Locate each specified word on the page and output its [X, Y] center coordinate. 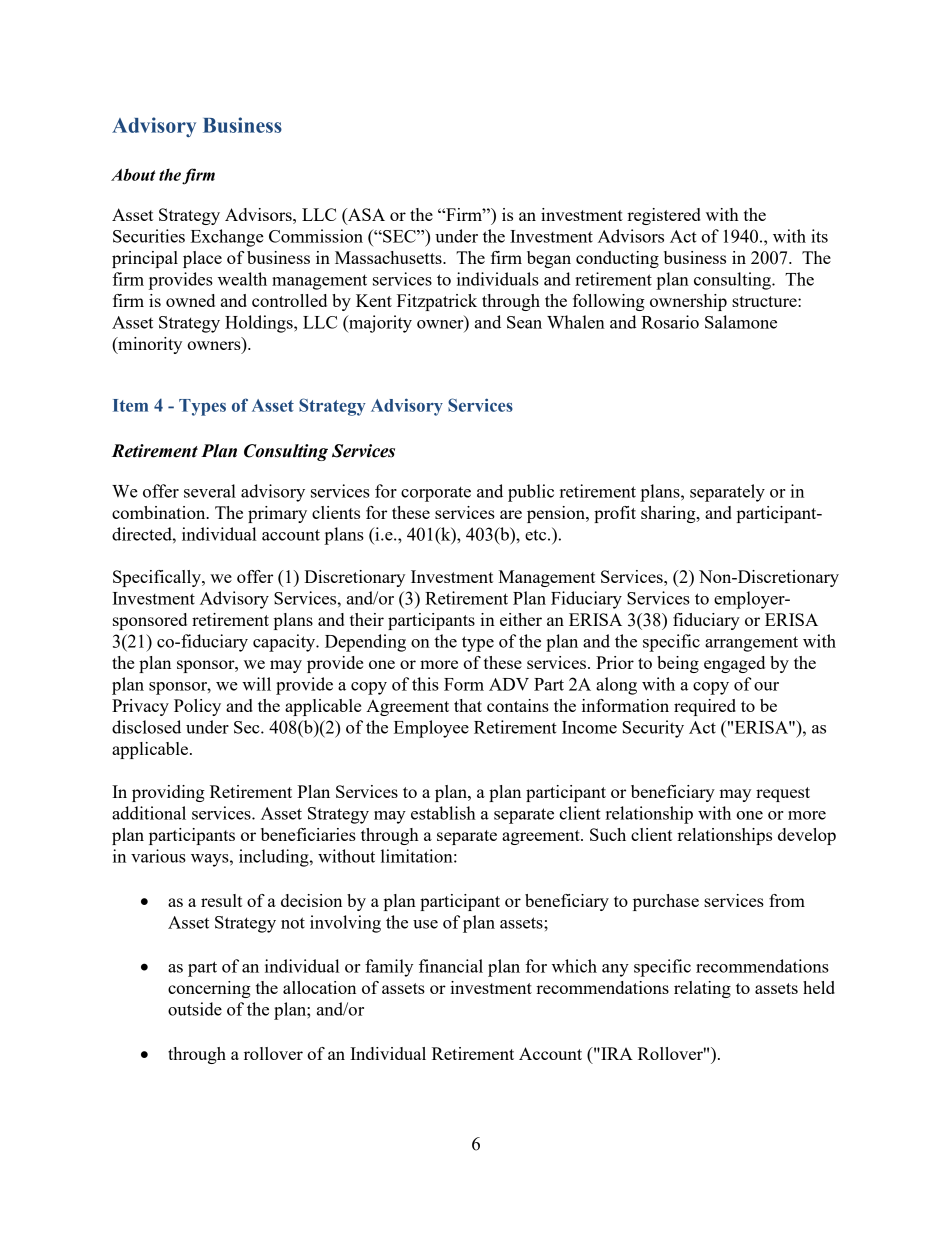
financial [451, 966]
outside [195, 1009]
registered [664, 216]
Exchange [227, 238]
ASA [365, 214]
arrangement [751, 644]
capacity [285, 643]
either [521, 619]
